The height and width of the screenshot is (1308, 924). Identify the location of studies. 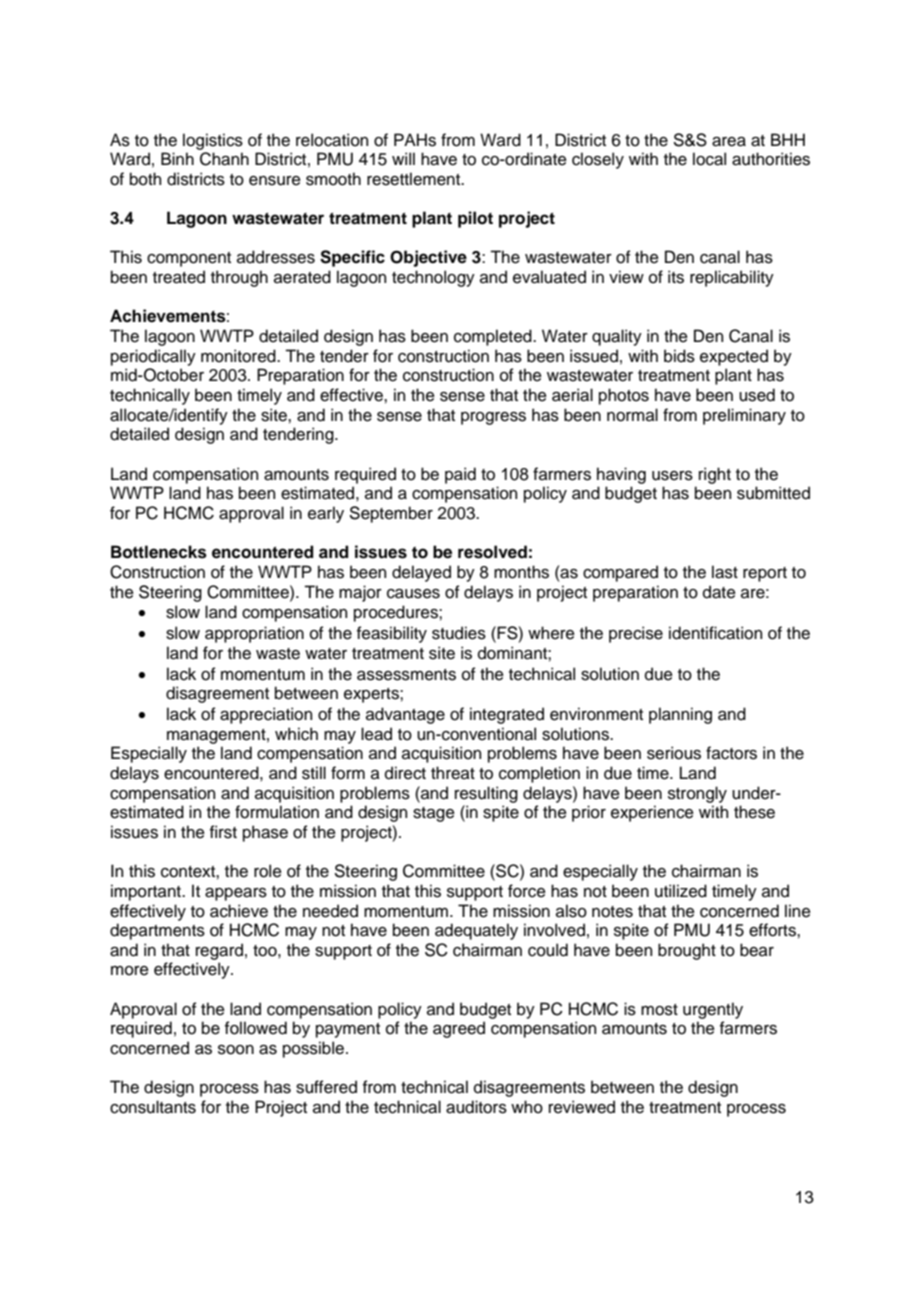
(459, 633).
